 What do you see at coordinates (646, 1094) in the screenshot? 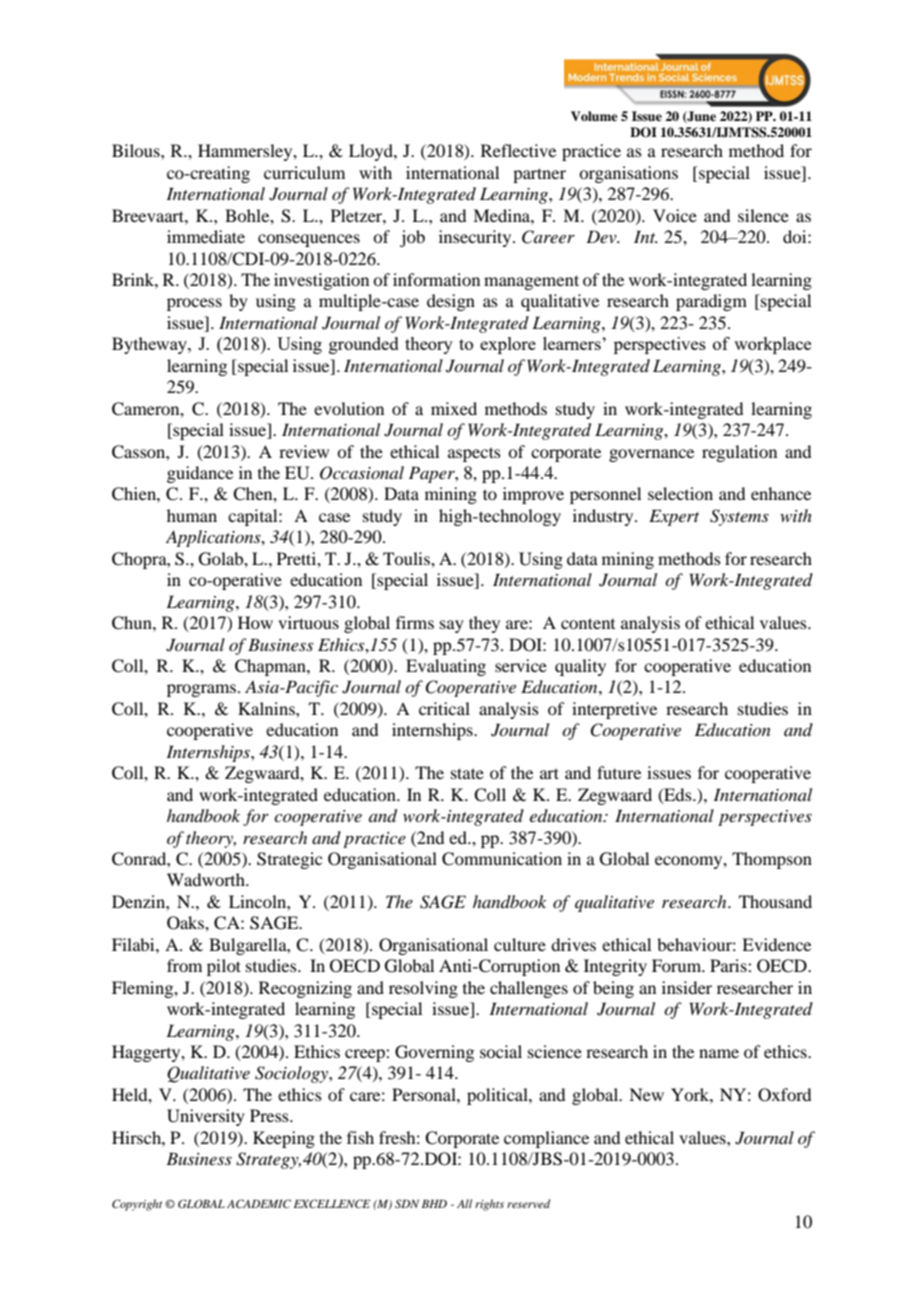
I see `New` at bounding box center [646, 1094].
